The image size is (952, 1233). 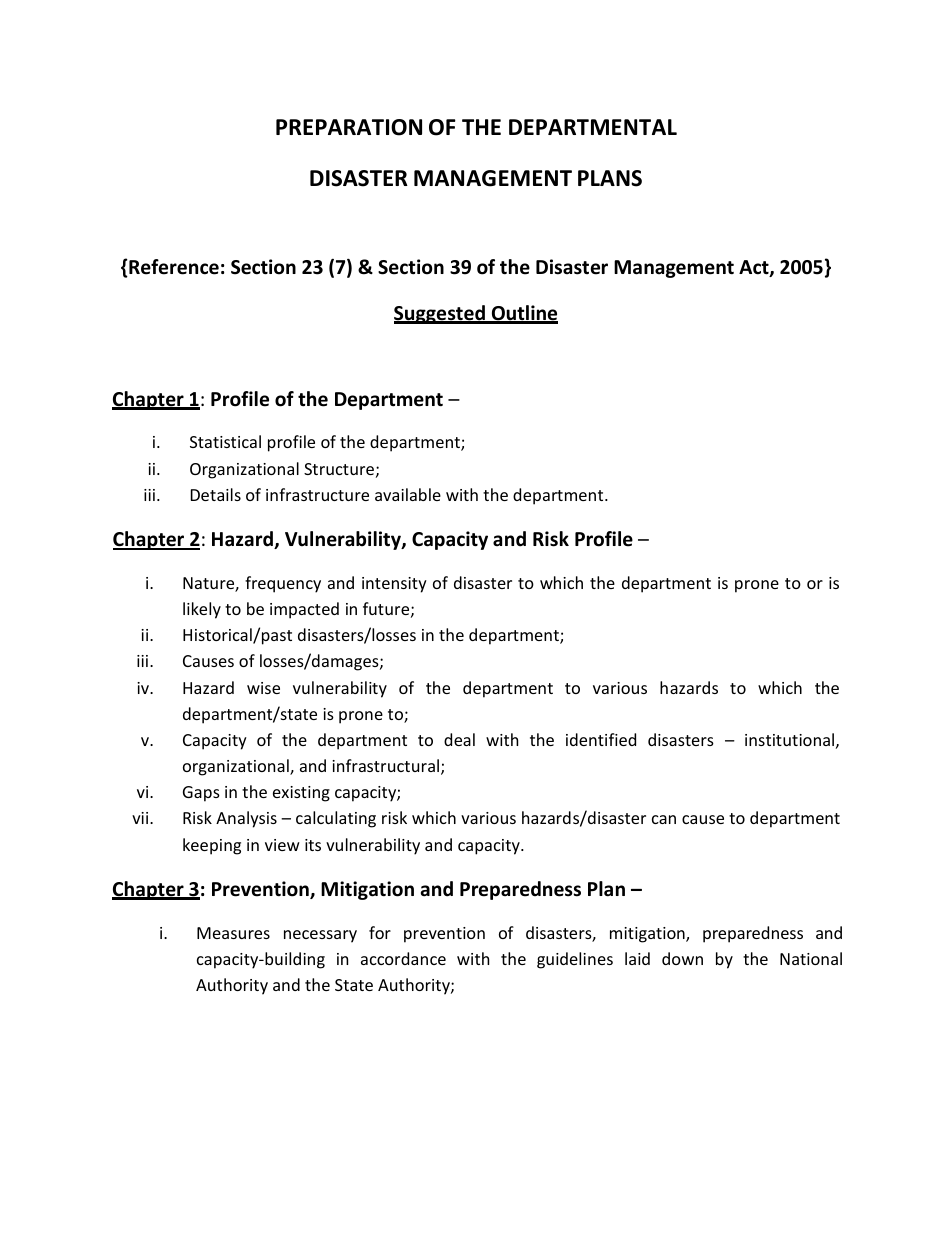 I want to click on Outline, so click(x=524, y=314).
